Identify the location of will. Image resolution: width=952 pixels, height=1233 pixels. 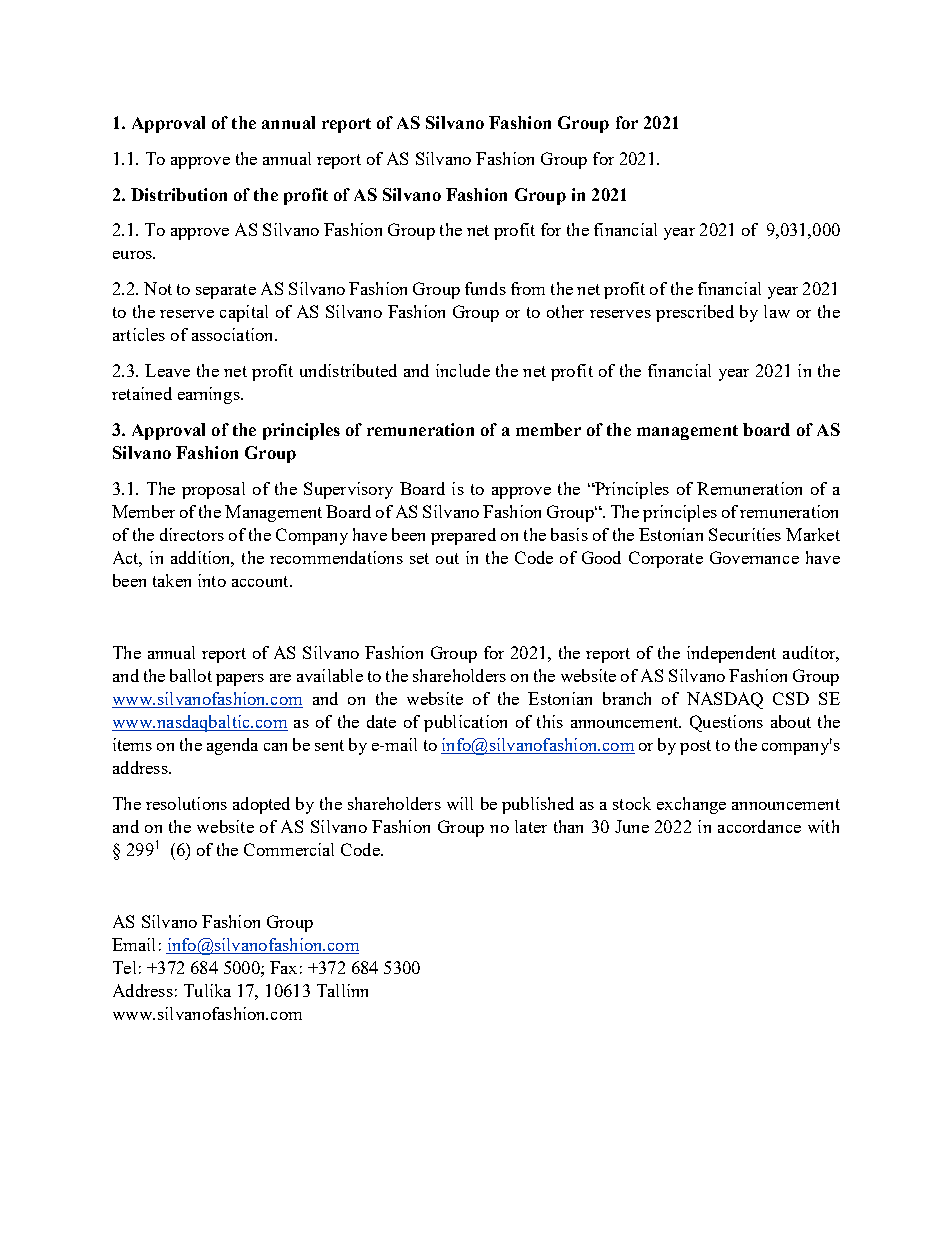
(460, 803).
